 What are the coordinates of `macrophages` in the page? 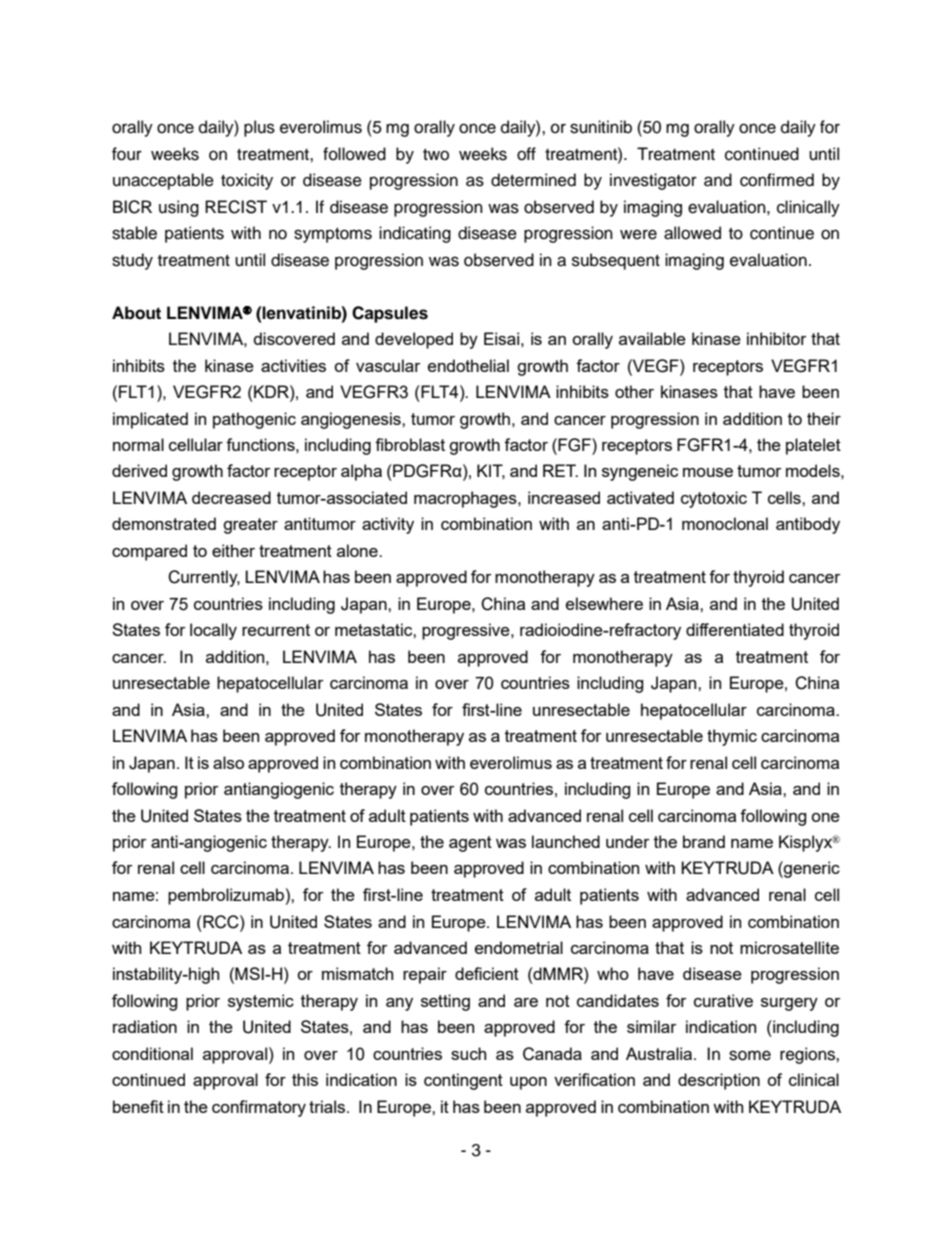 It's located at (466, 499).
